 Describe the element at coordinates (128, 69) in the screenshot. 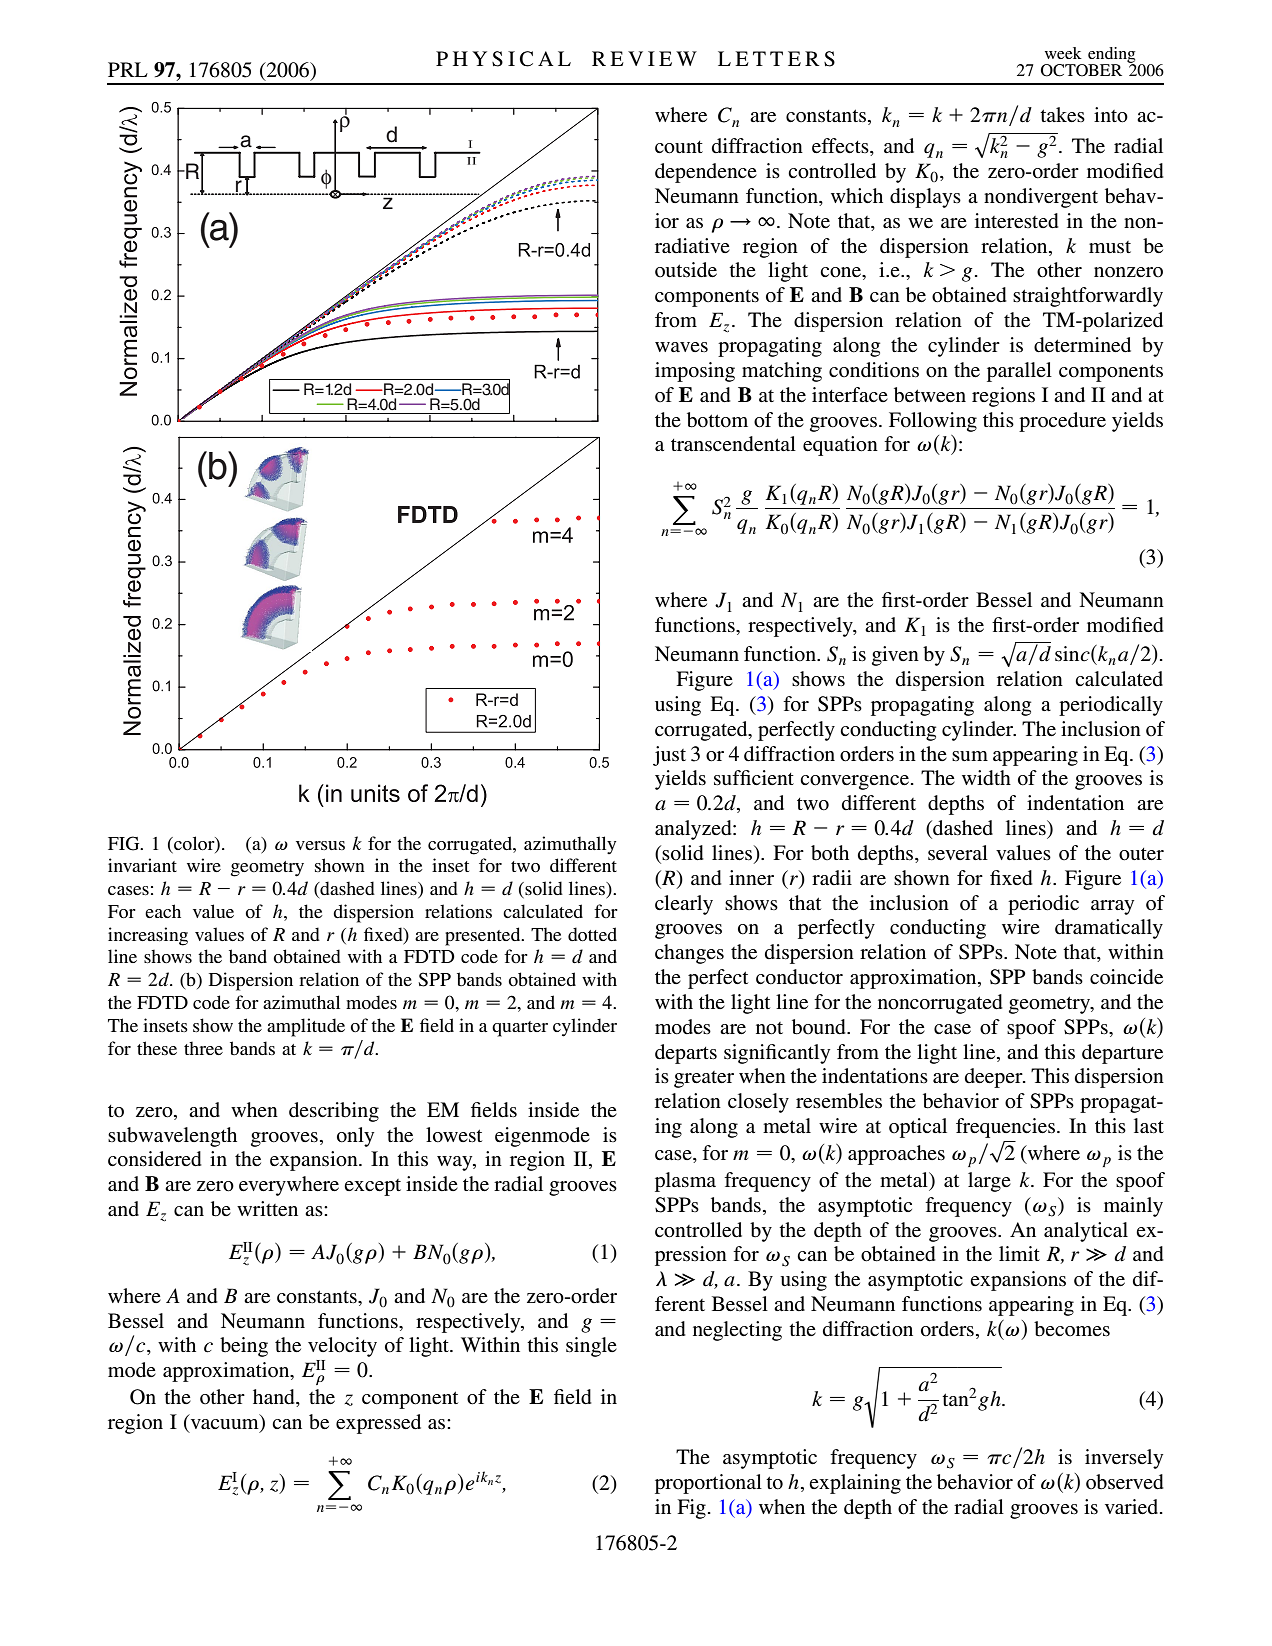

I see `PRL` at that location.
